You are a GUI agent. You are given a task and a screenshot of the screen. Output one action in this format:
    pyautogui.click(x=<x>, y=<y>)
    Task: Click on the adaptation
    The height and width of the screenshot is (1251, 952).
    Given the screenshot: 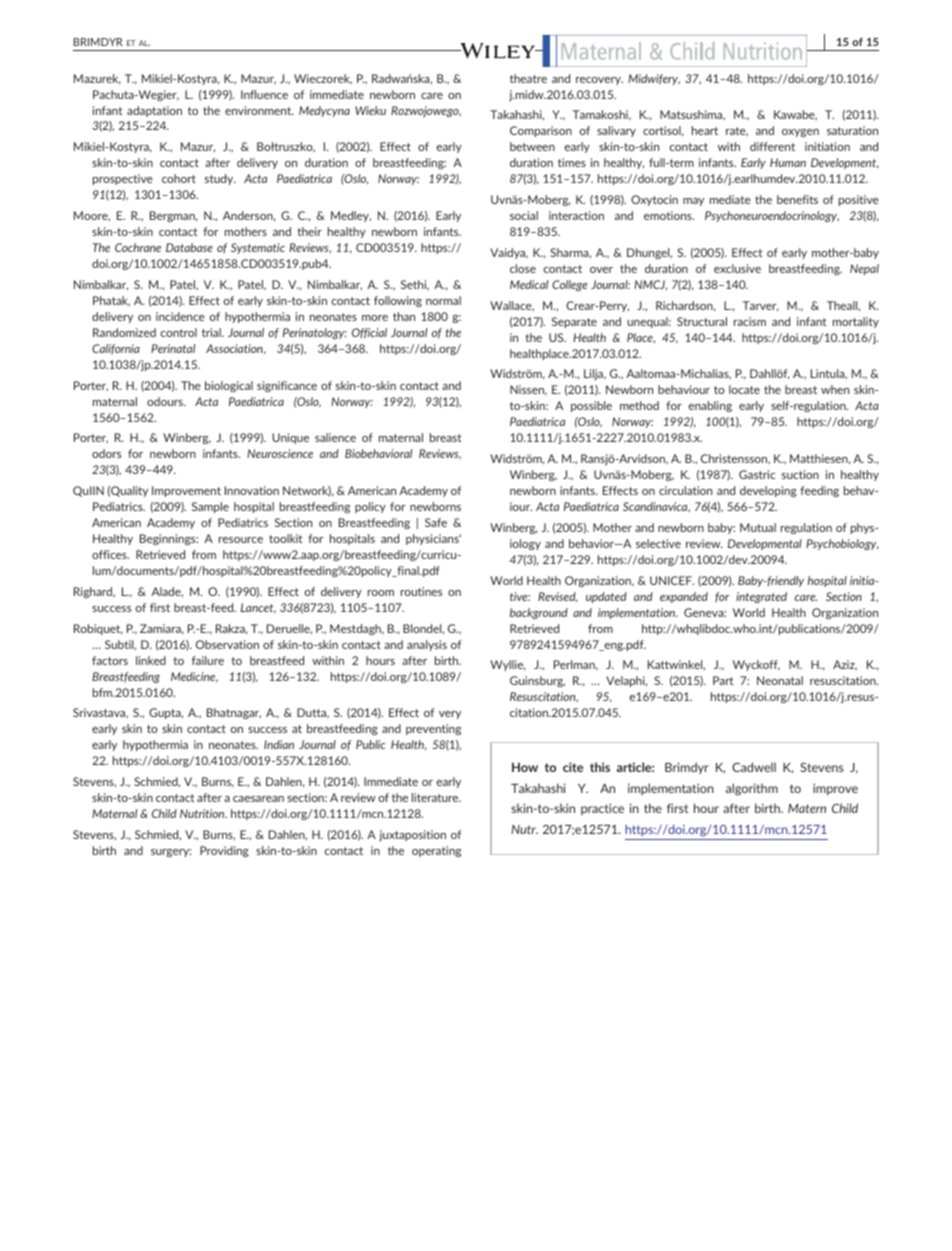 What is the action you would take?
    pyautogui.click(x=154, y=111)
